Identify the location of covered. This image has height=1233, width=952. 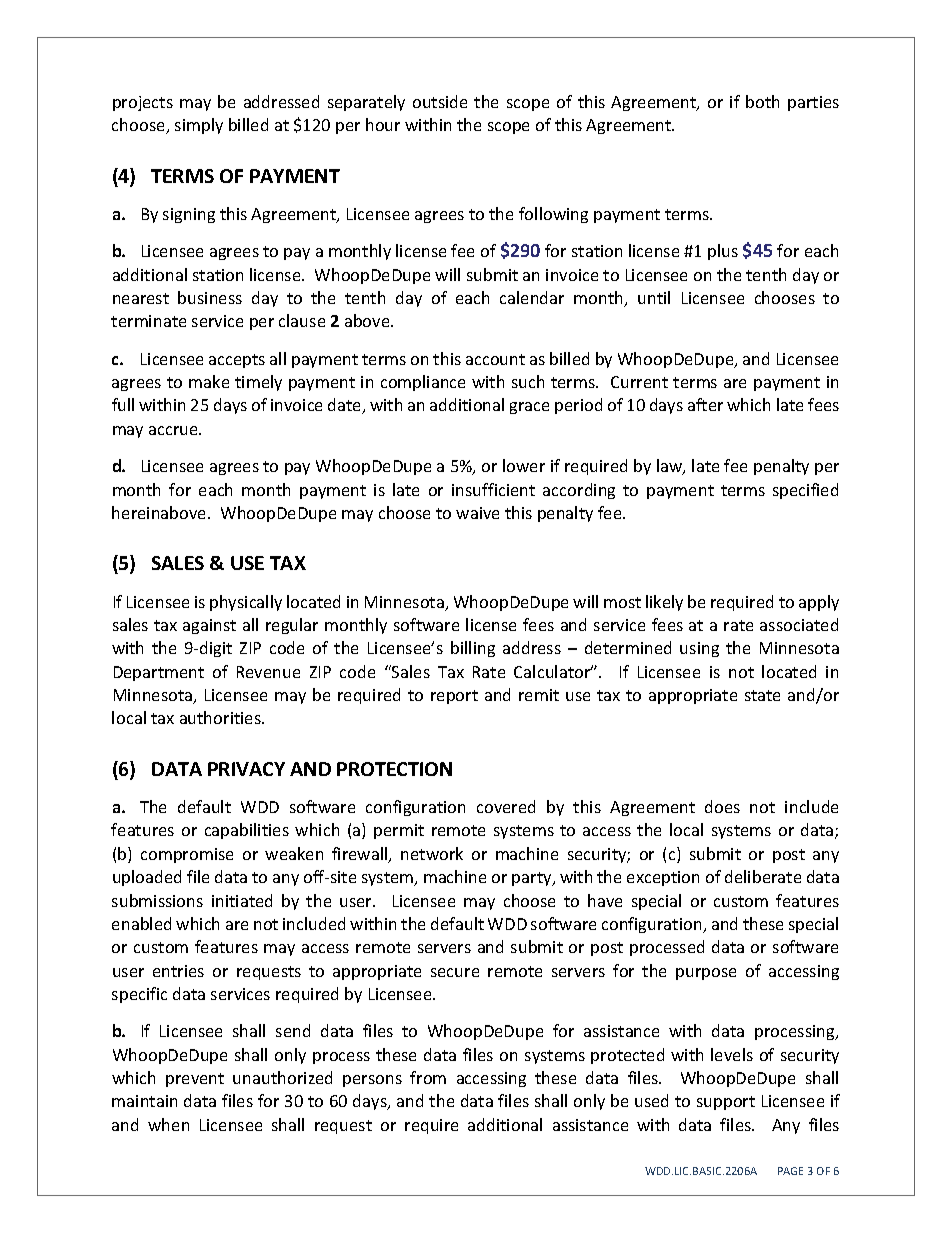
(506, 806).
